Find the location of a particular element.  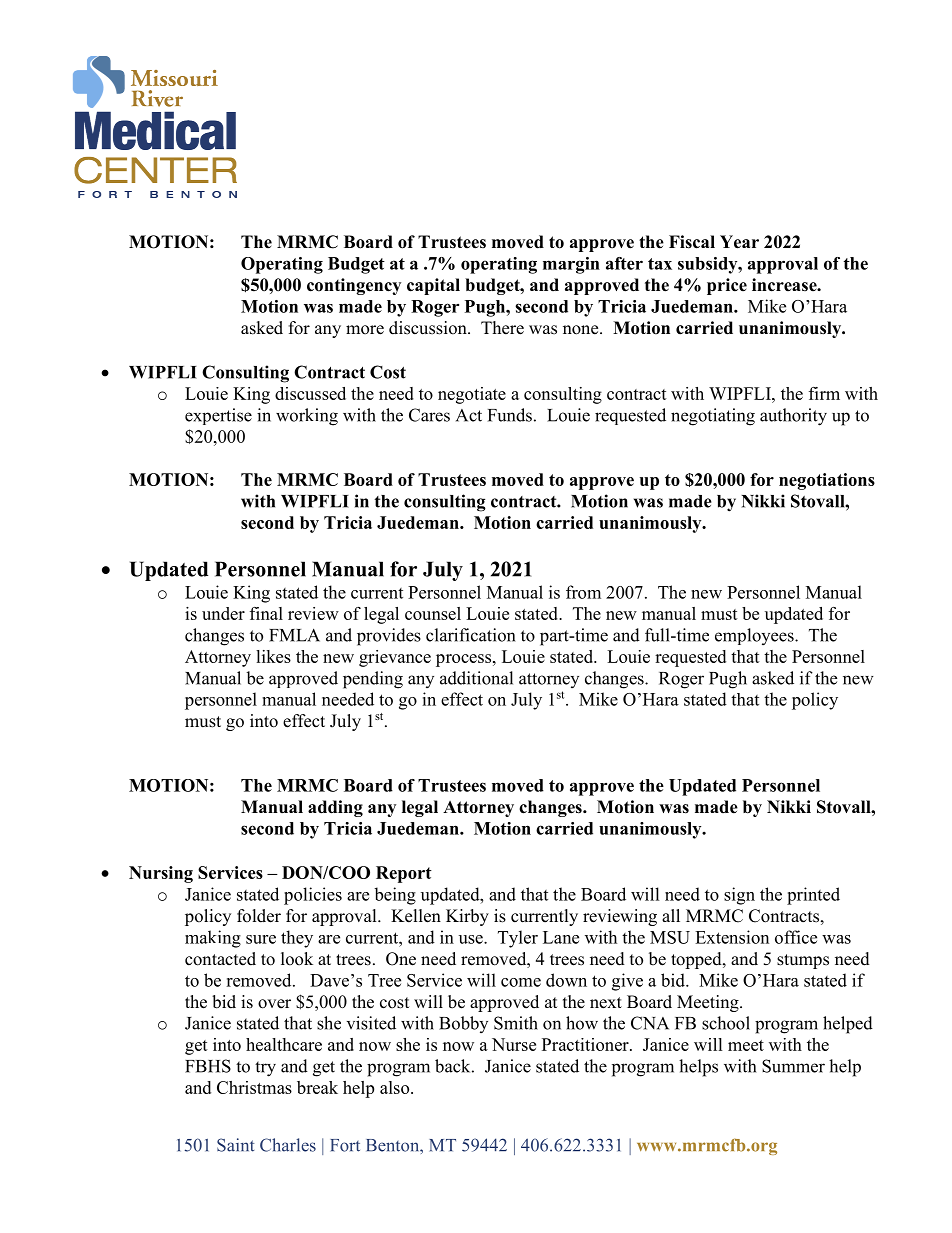

Saint is located at coordinates (235, 1145).
